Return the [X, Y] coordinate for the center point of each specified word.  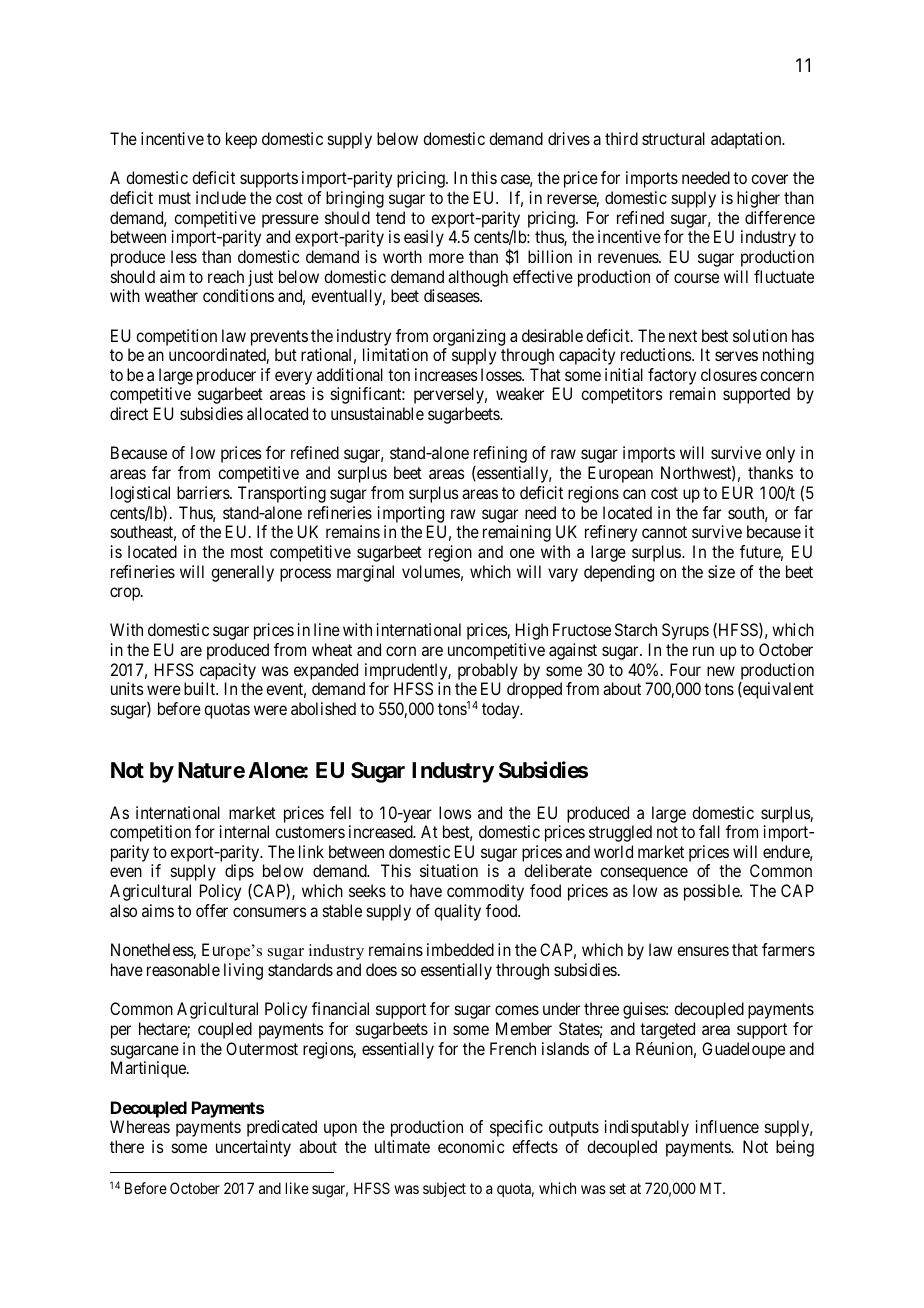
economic [471, 1146]
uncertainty [253, 1148]
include [221, 197]
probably [488, 671]
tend [390, 217]
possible [713, 892]
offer [212, 910]
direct [129, 413]
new [721, 671]
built [201, 688]
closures [729, 374]
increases [446, 374]
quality [457, 912]
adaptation [747, 140]
